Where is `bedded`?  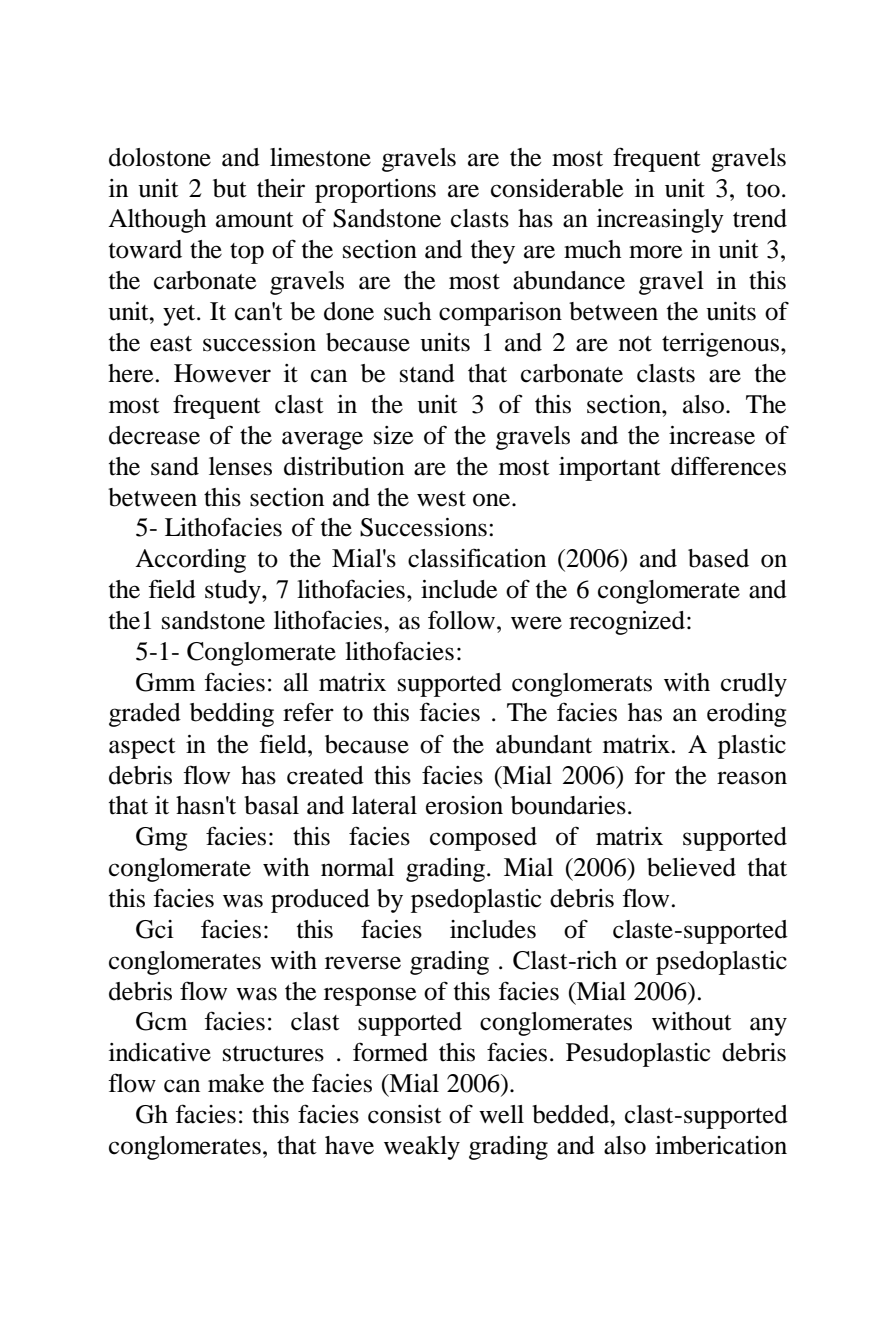
bedded is located at coordinates (572, 1114).
